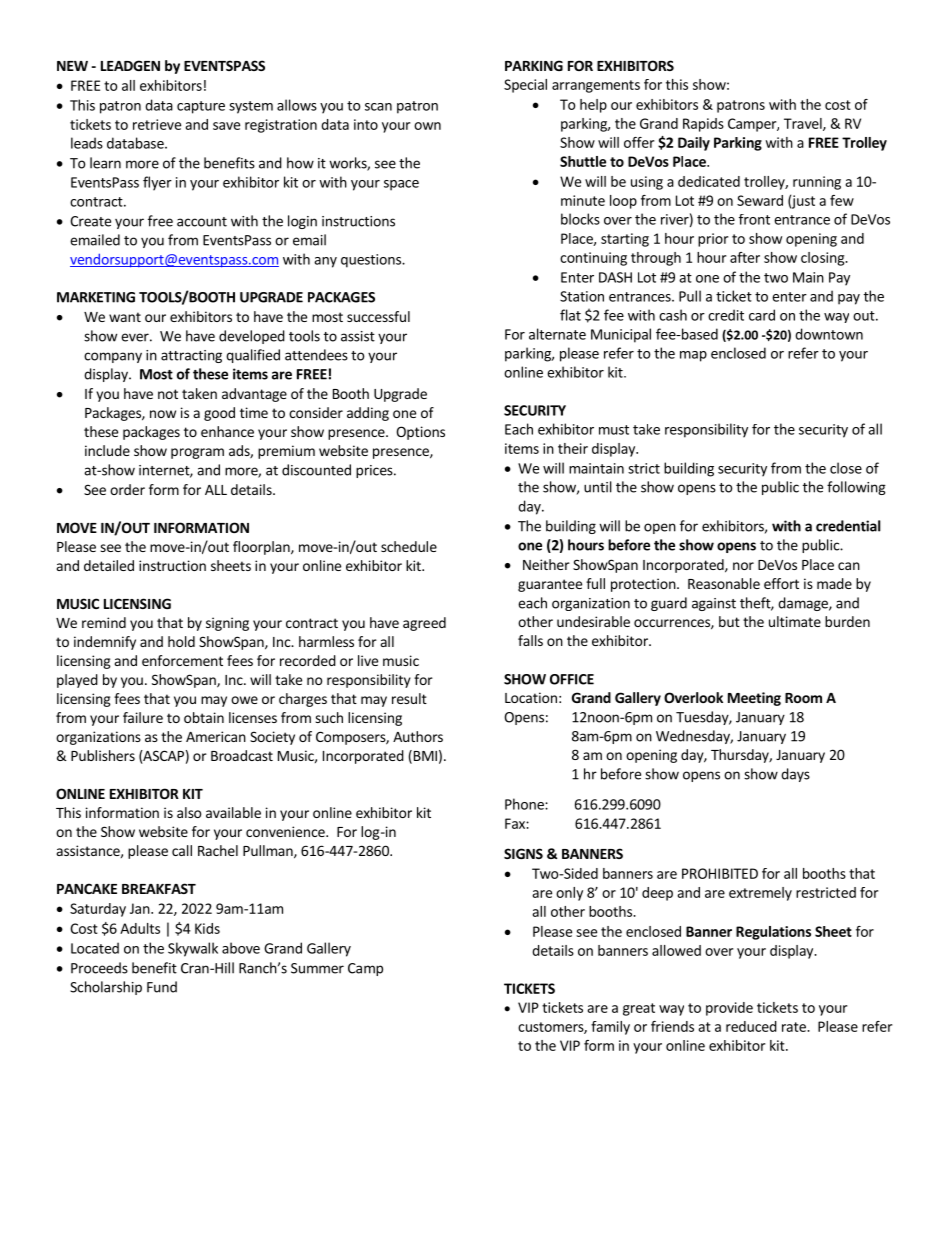 This document has height=1233, width=952. I want to click on result, so click(409, 698).
